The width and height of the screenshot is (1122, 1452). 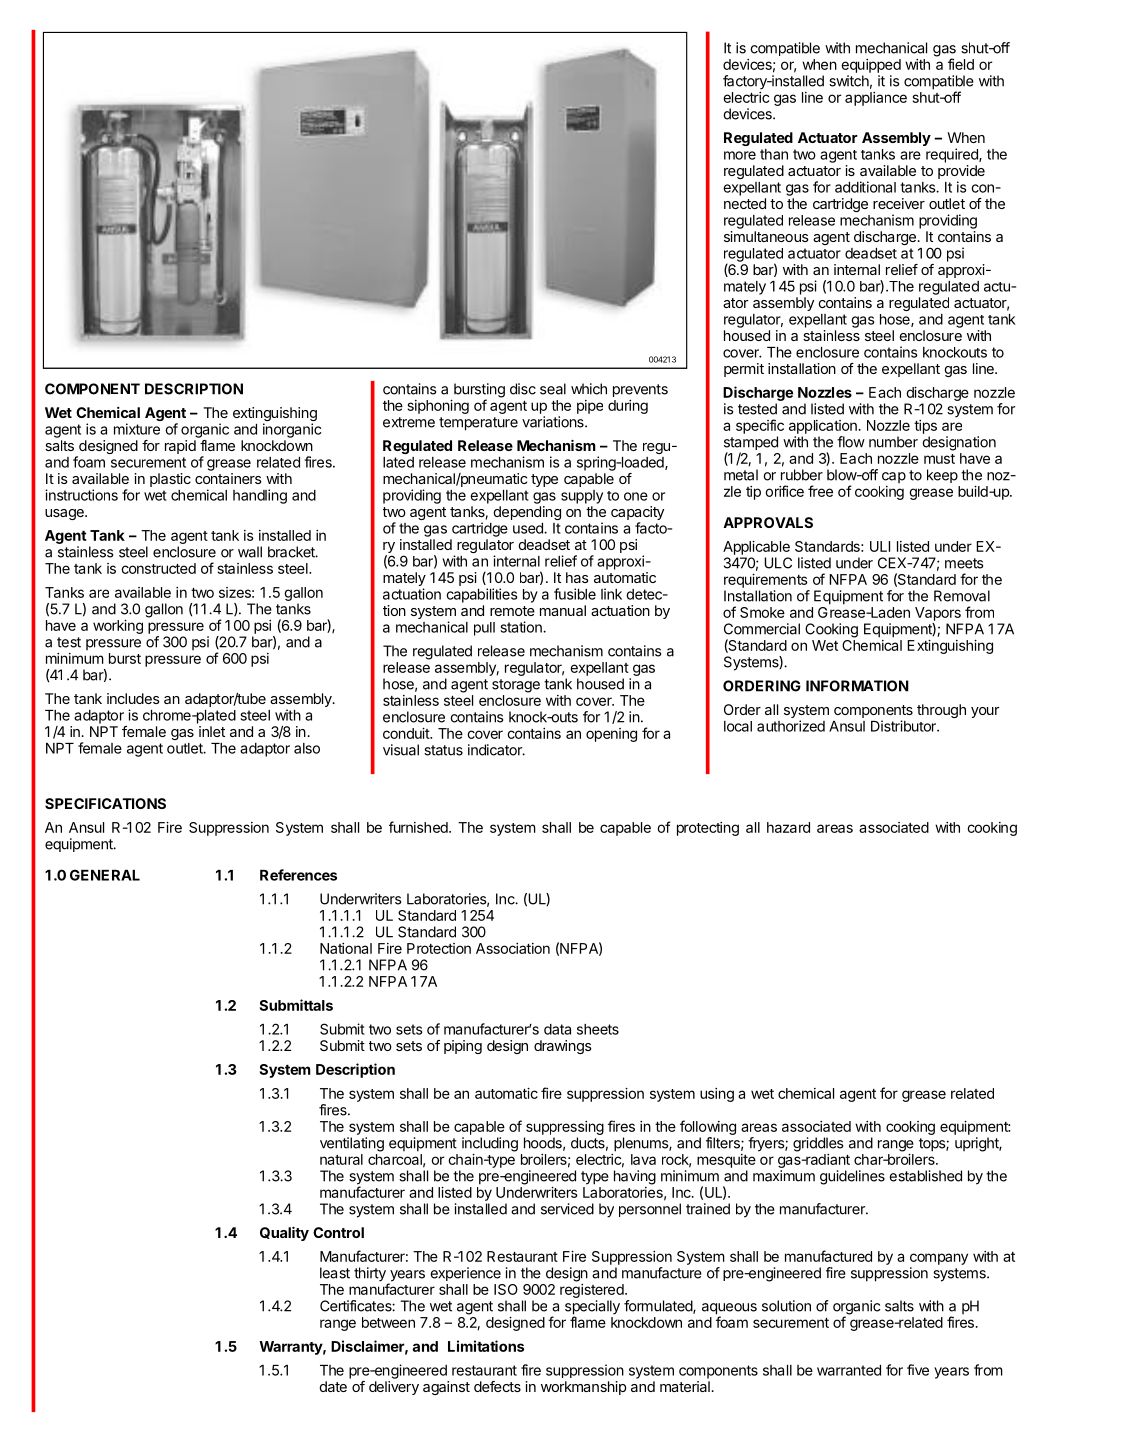 What do you see at coordinates (527, 513) in the screenshot?
I see `depending` at bounding box center [527, 513].
